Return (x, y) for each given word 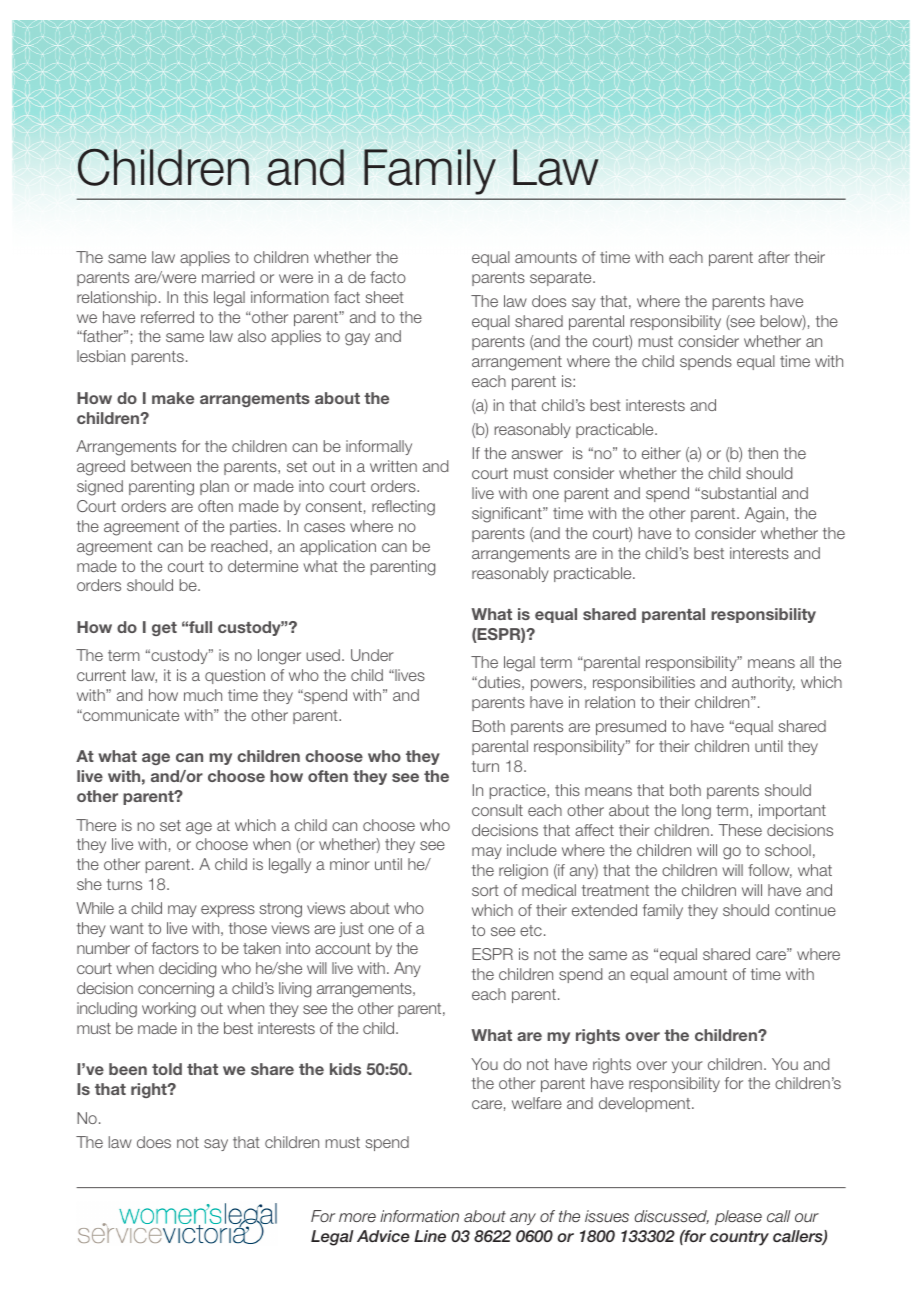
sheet (384, 297)
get (164, 629)
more (357, 1217)
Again (766, 515)
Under (372, 655)
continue (805, 910)
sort (485, 890)
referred (167, 317)
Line (430, 1236)
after (774, 257)
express (228, 911)
